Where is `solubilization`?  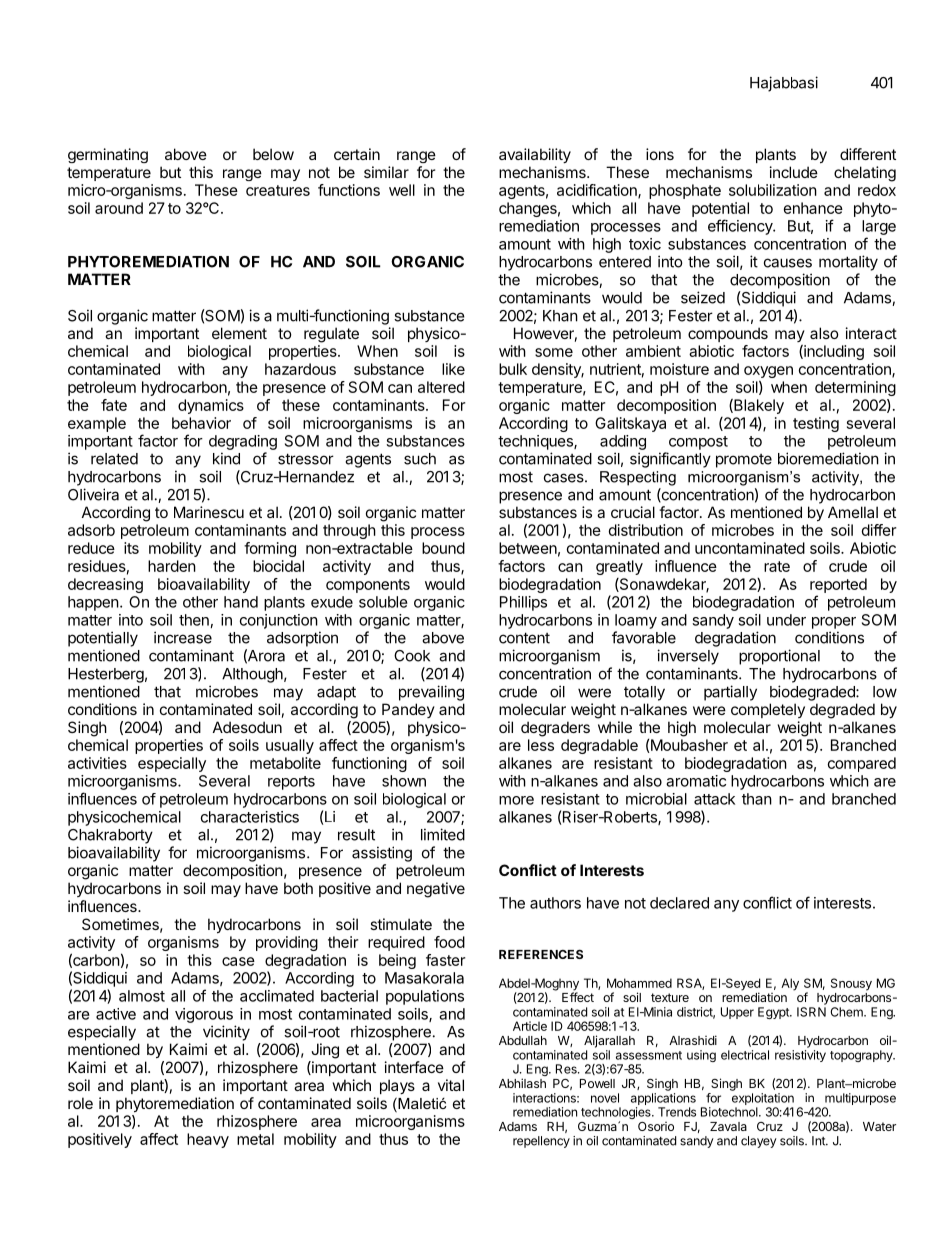 solubilization is located at coordinates (773, 190).
